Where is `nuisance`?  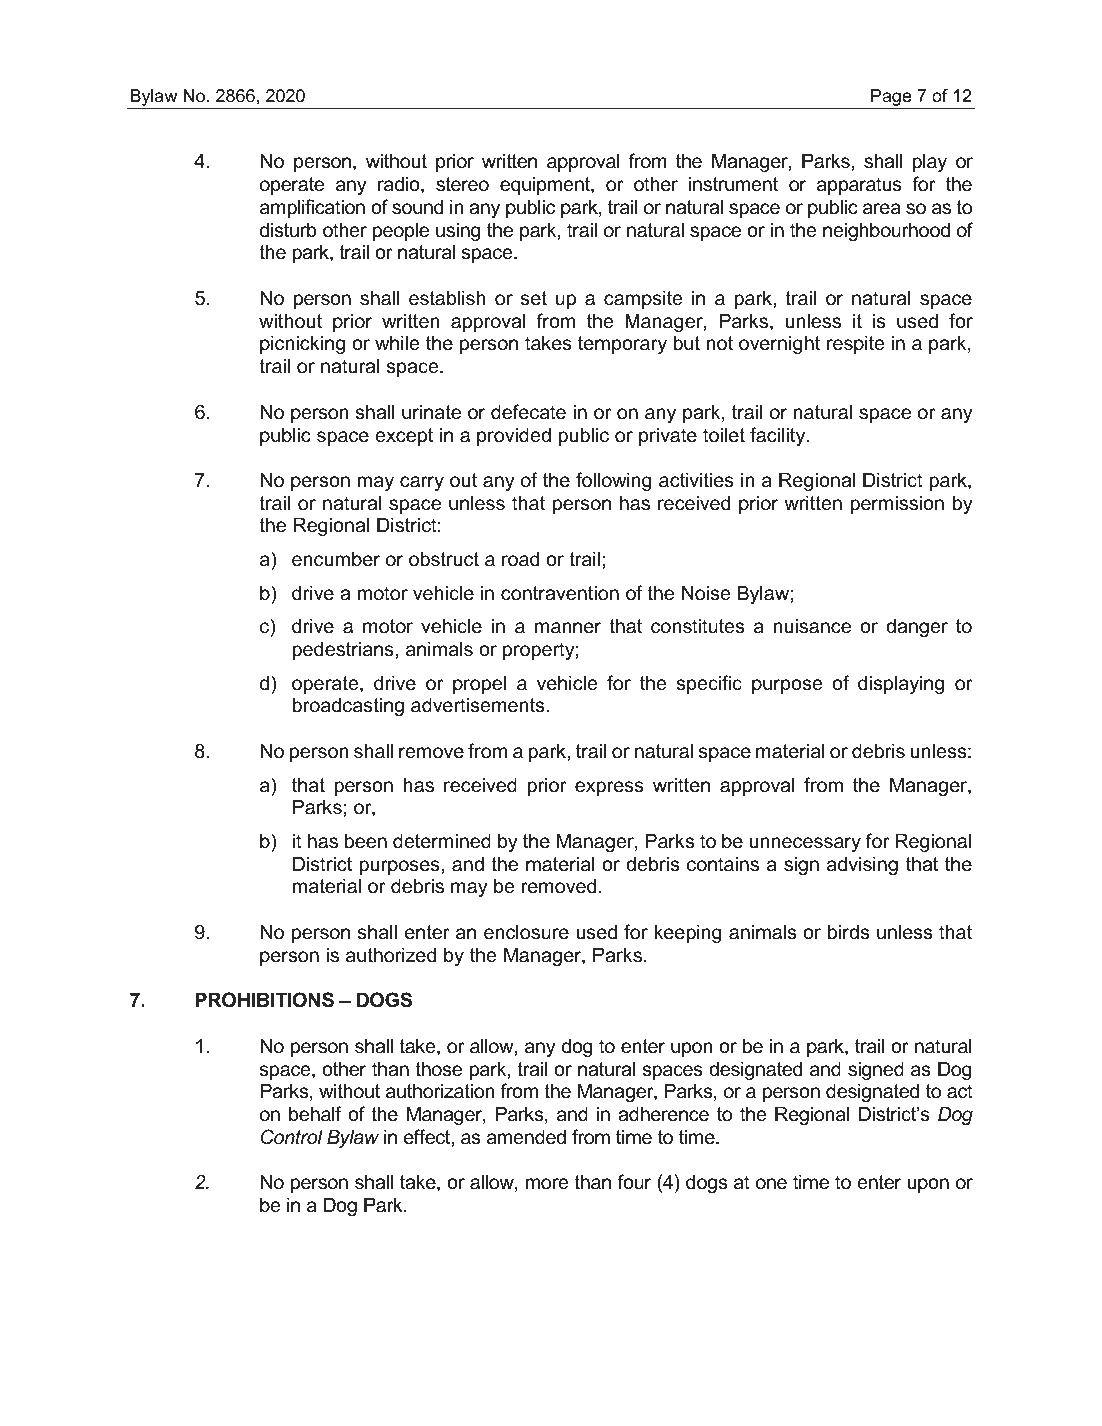 nuisance is located at coordinates (812, 626).
